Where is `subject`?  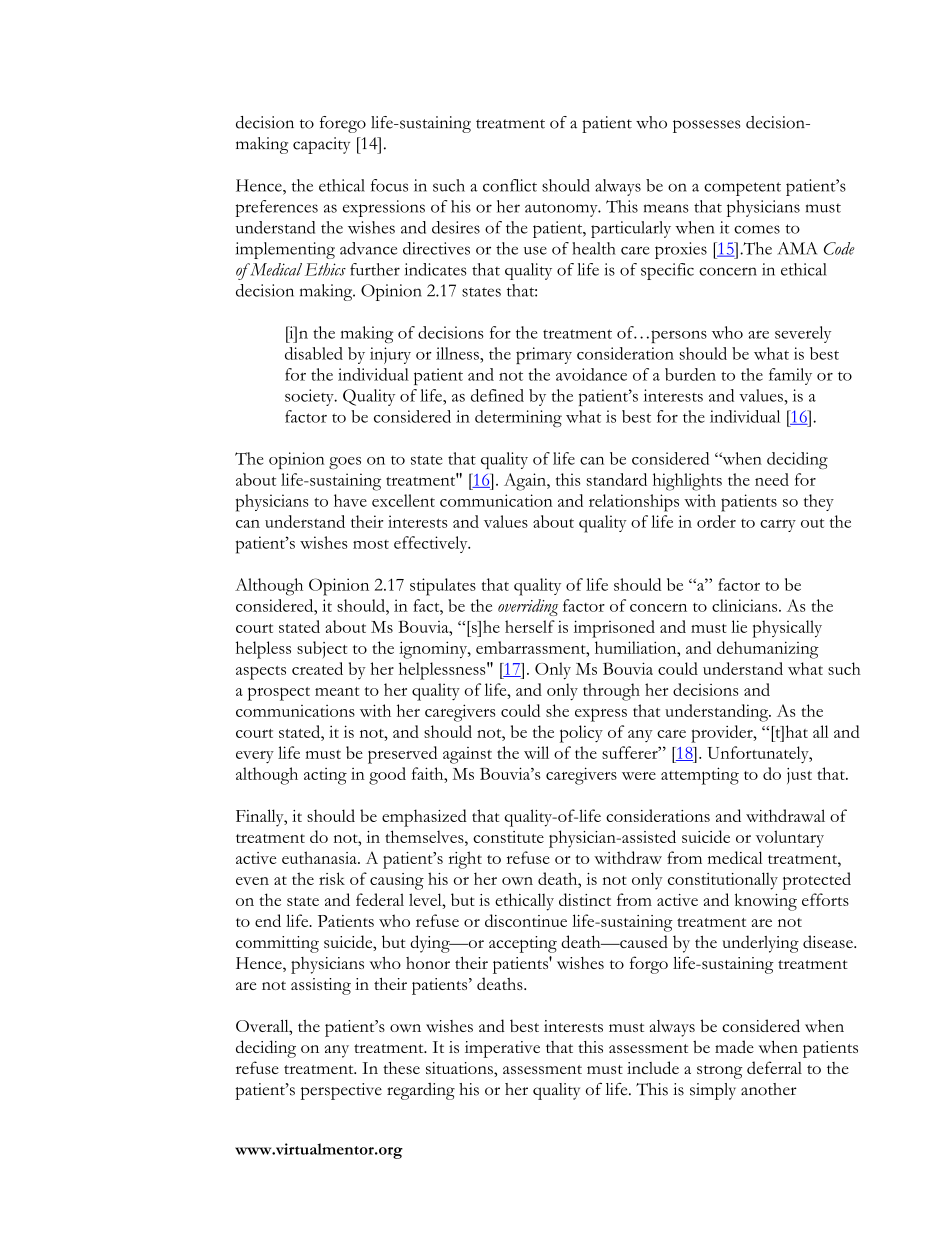 subject is located at coordinates (322, 649).
